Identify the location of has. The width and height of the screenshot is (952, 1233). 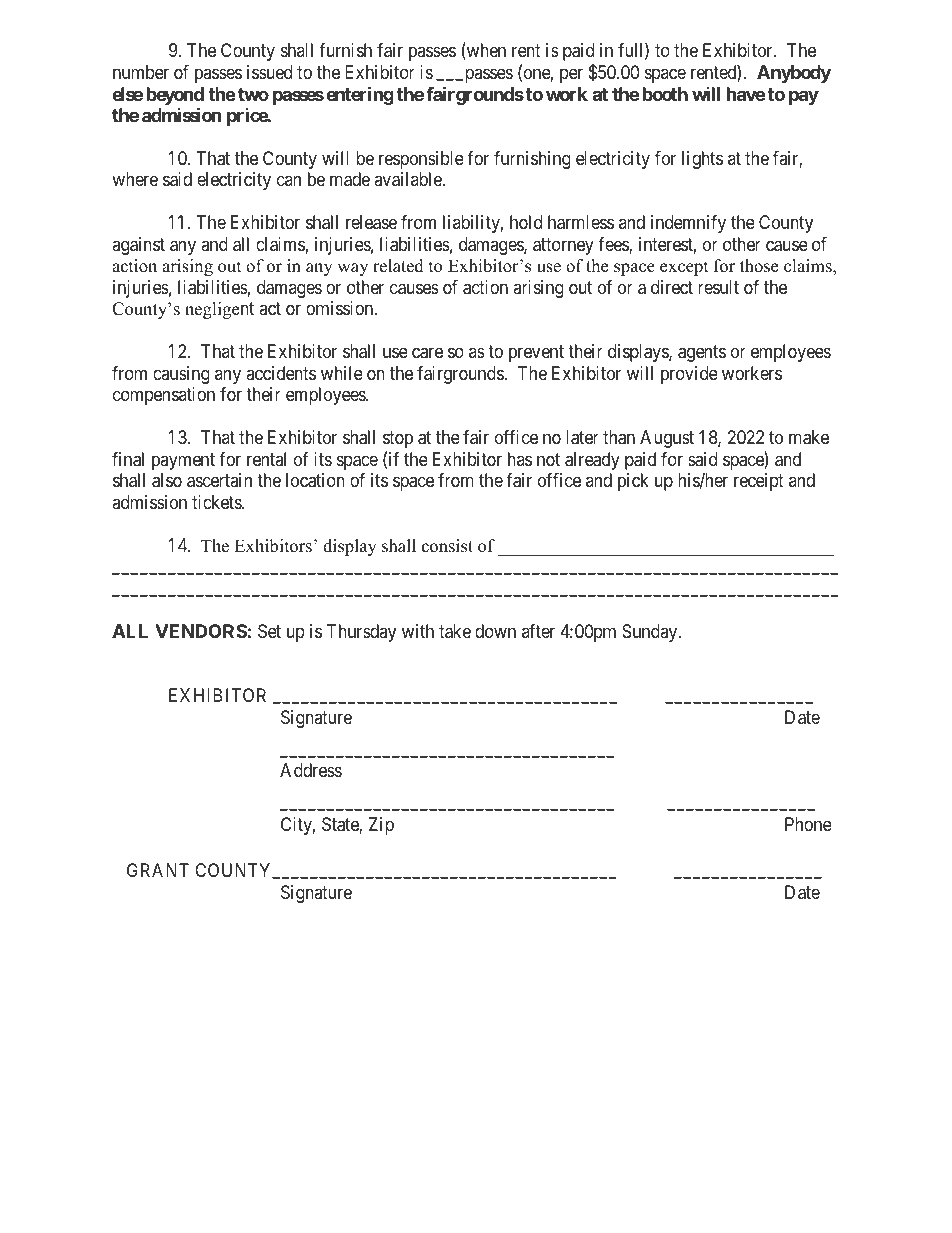
(520, 459).
